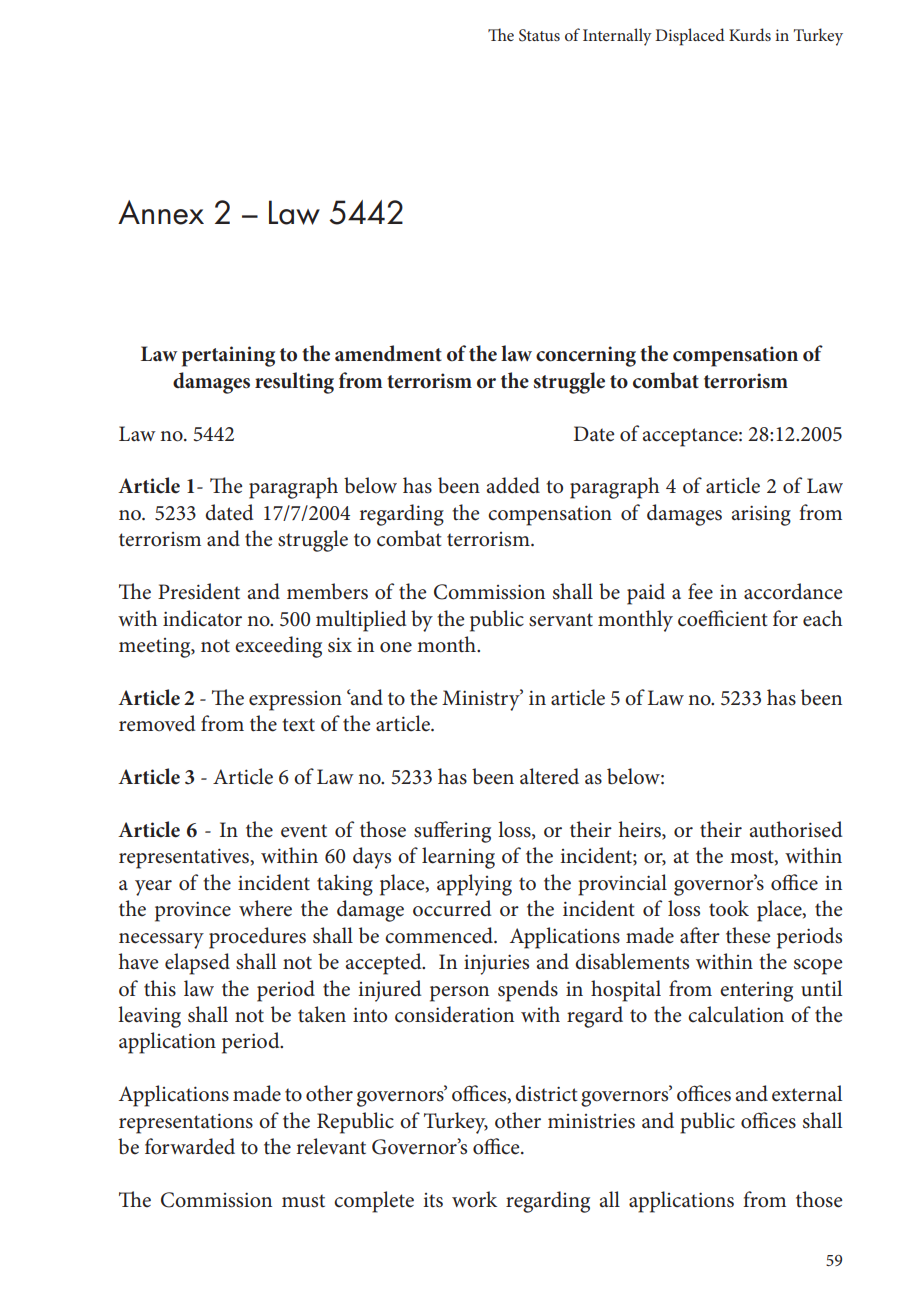 This screenshot has height=1311, width=924. I want to click on Status, so click(539, 35).
